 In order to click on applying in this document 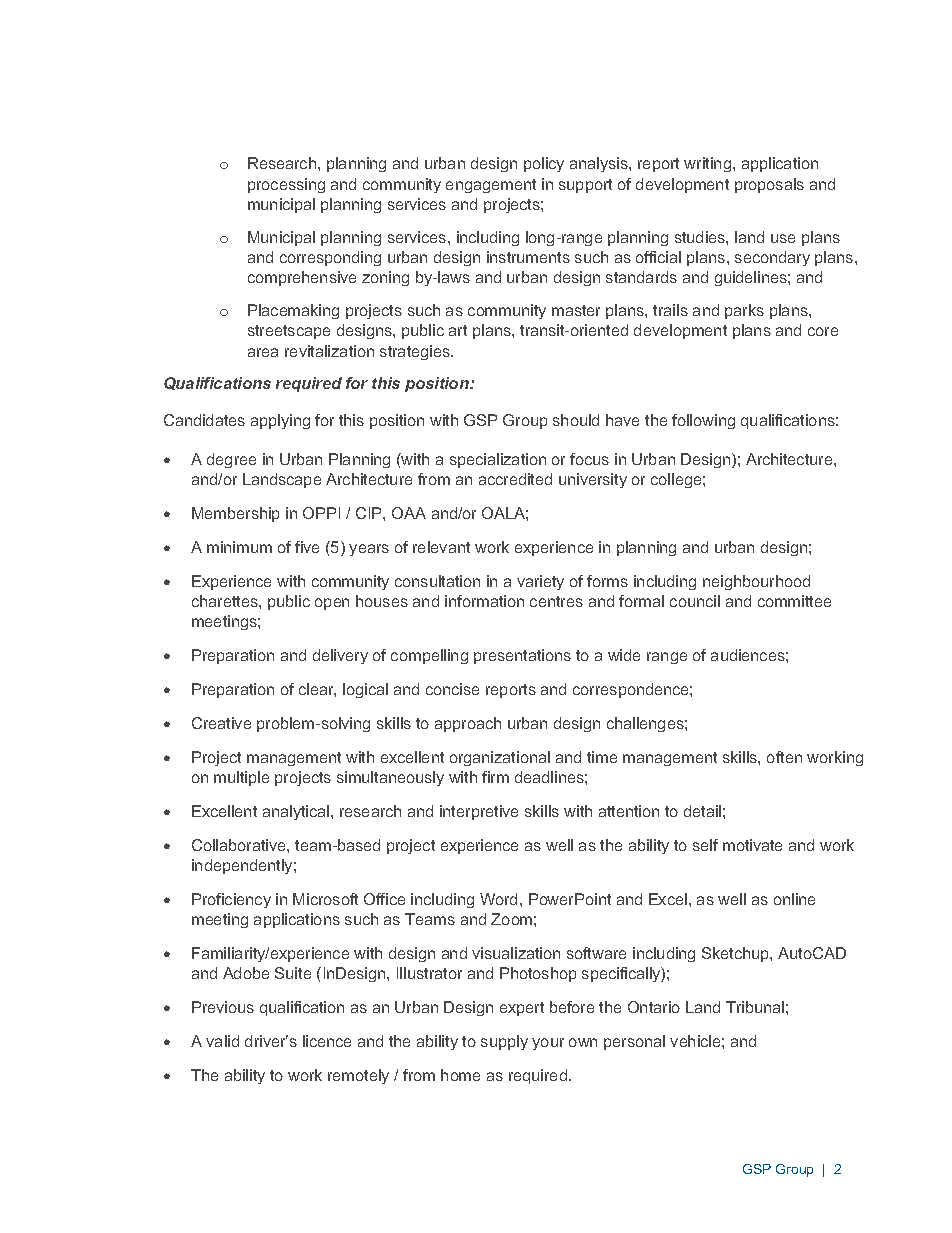, I will do `click(280, 421)`.
